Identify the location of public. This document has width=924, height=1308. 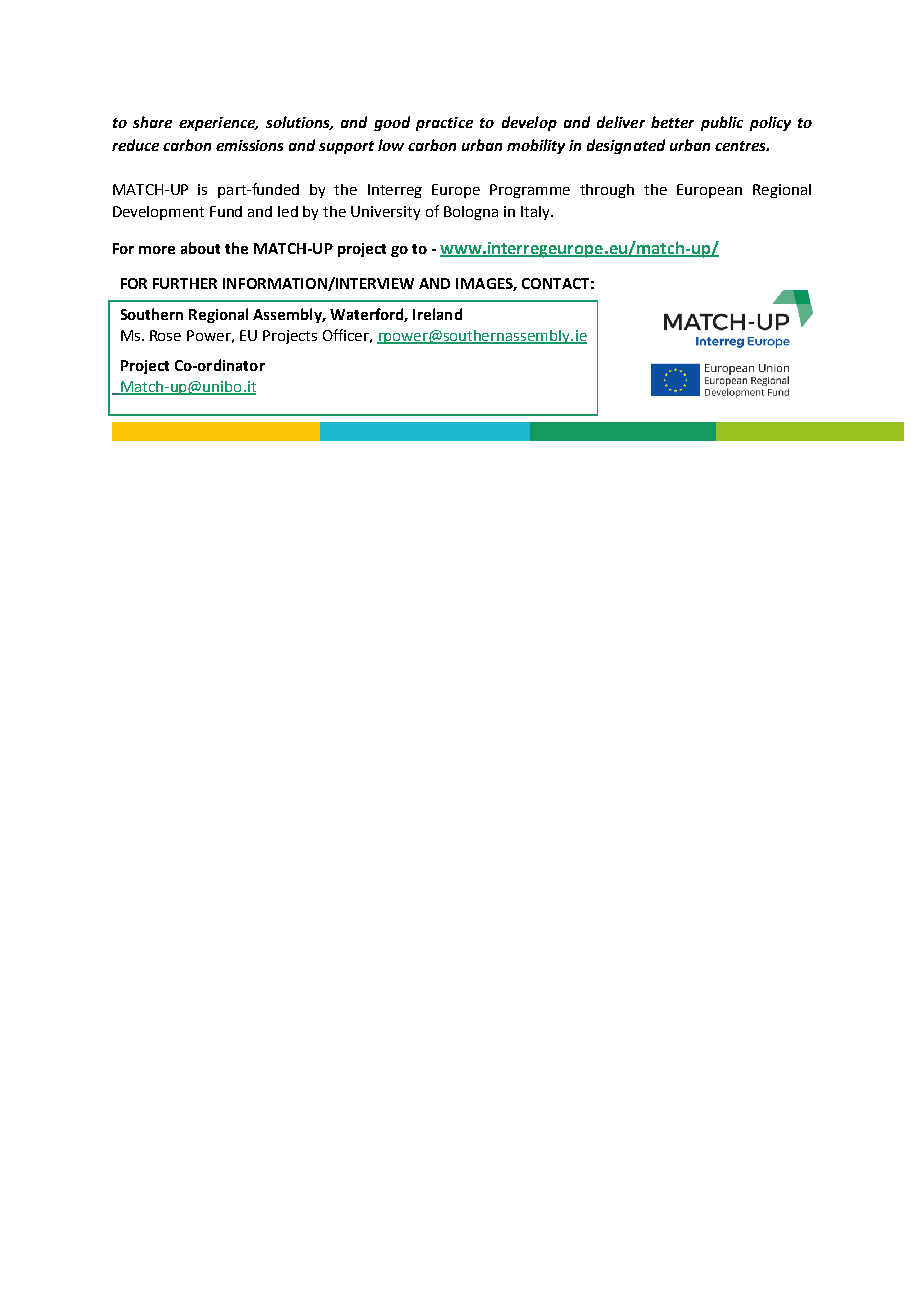
(722, 123).
